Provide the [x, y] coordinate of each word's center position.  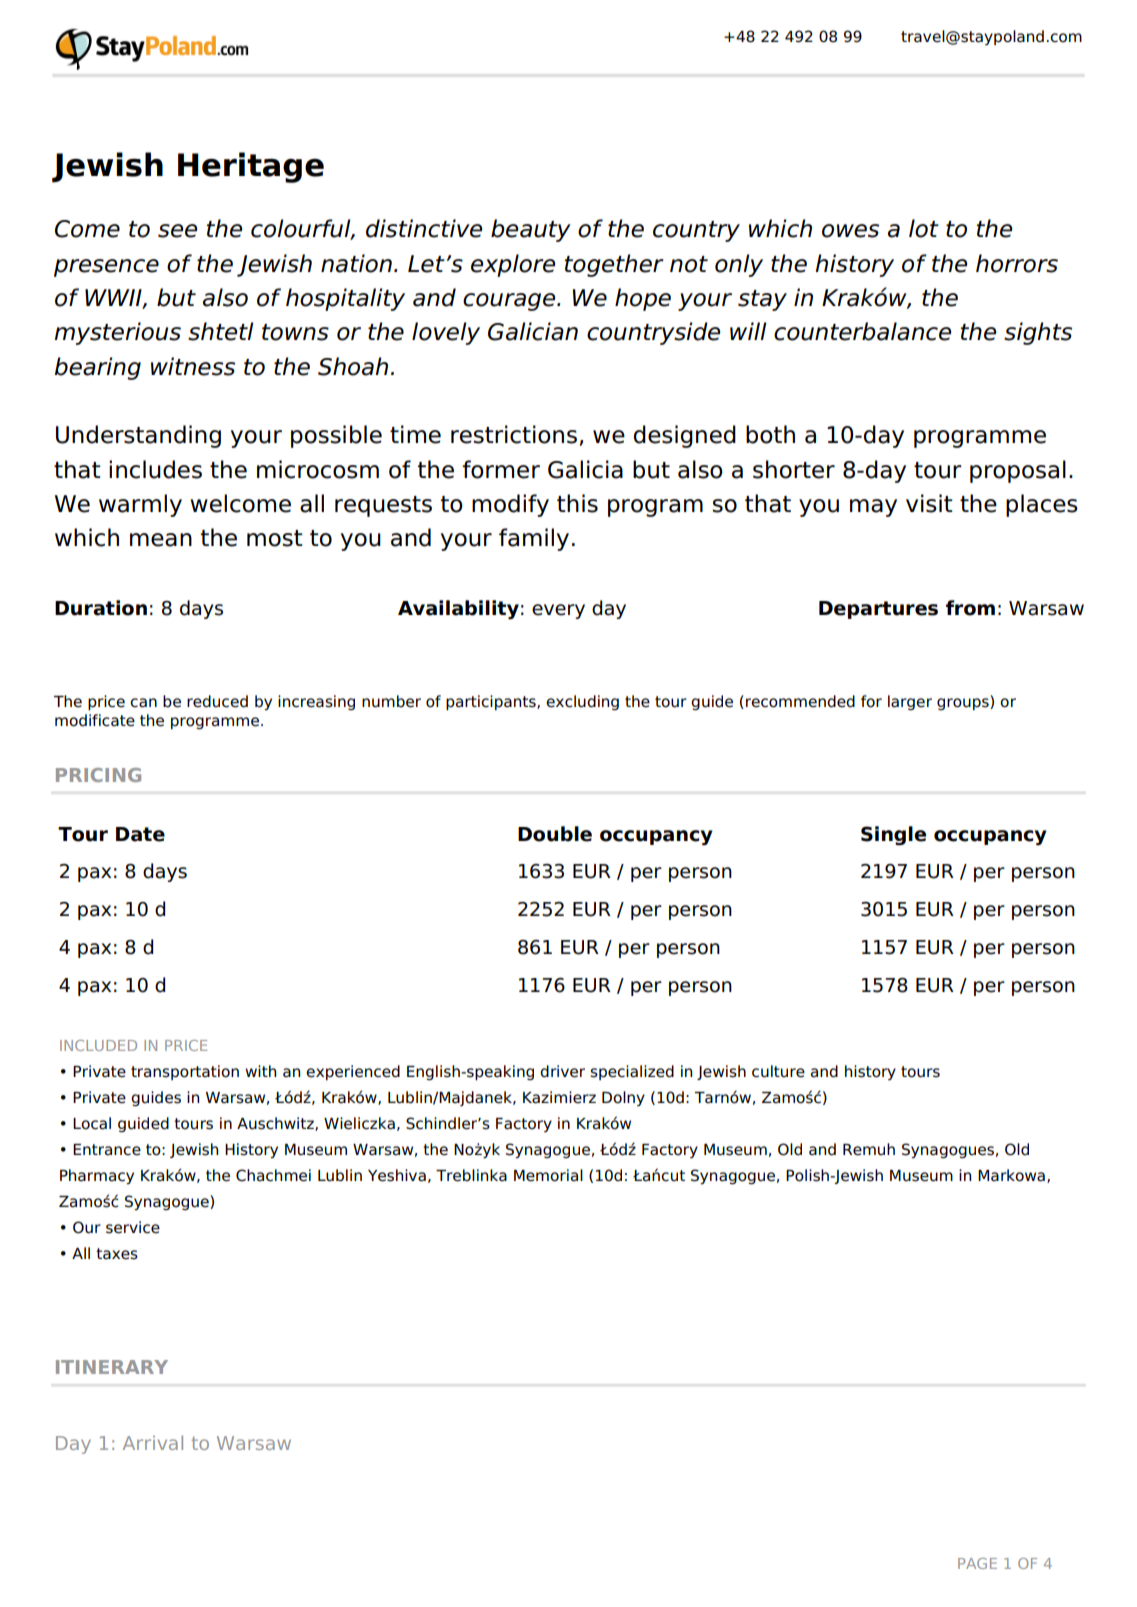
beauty [531, 230]
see [177, 231]
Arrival [153, 1442]
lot [924, 228]
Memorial [548, 1175]
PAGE [977, 1563]
